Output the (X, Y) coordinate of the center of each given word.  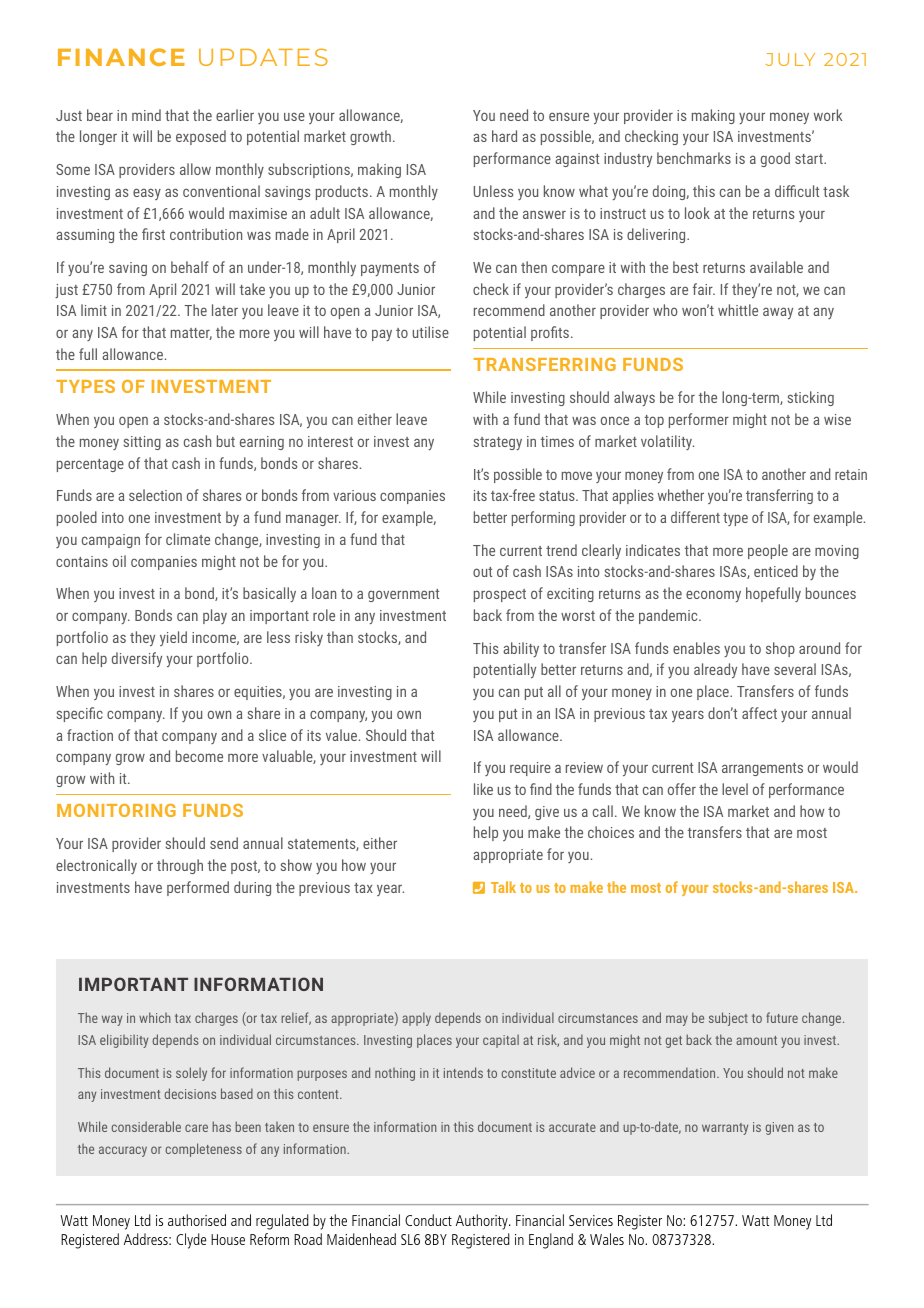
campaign (111, 541)
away (778, 313)
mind (146, 115)
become (199, 756)
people (768, 551)
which (155, 1017)
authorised (197, 1220)
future (782, 1017)
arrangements (762, 769)
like (483, 789)
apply (416, 1019)
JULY (790, 59)
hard (504, 136)
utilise (431, 332)
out (482, 572)
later (225, 310)
